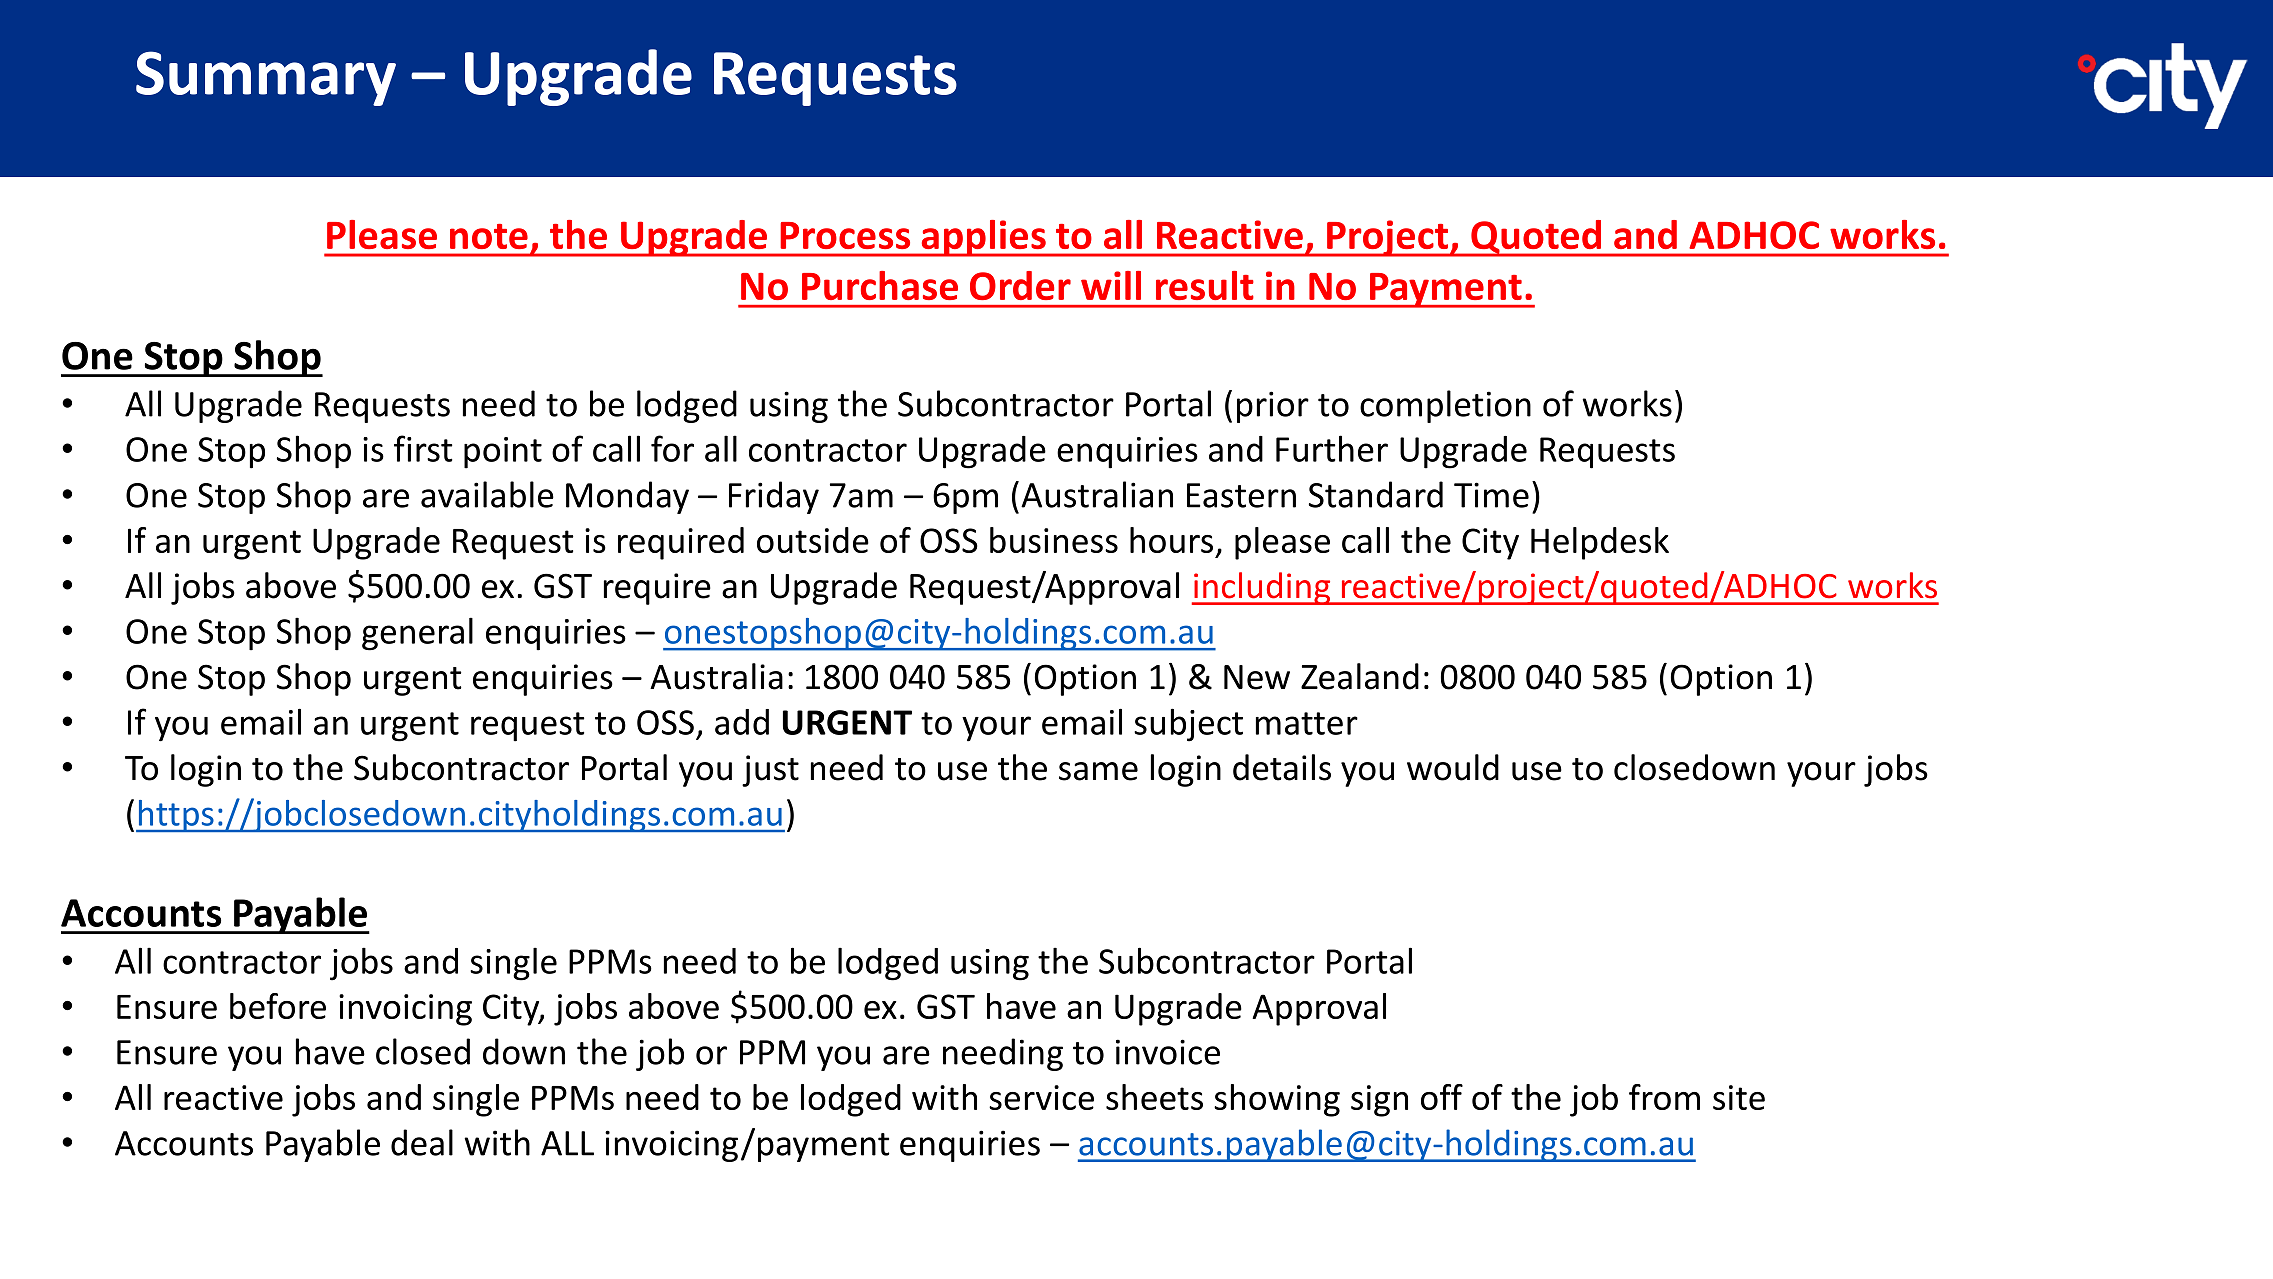 The width and height of the document is (2273, 1279). What do you see at coordinates (422, 1142) in the document?
I see `deal` at bounding box center [422, 1142].
